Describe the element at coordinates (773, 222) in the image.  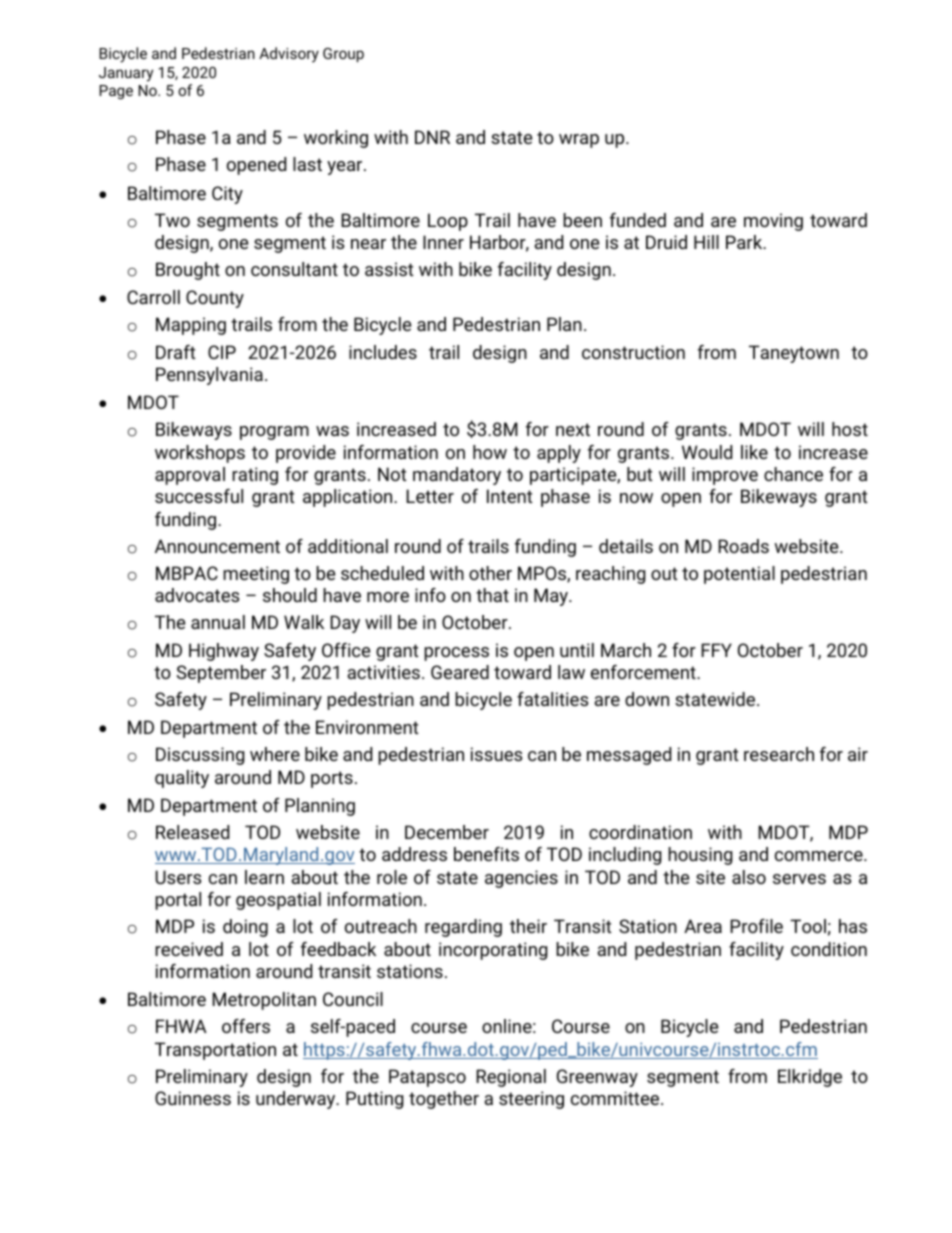
I see `moving` at that location.
